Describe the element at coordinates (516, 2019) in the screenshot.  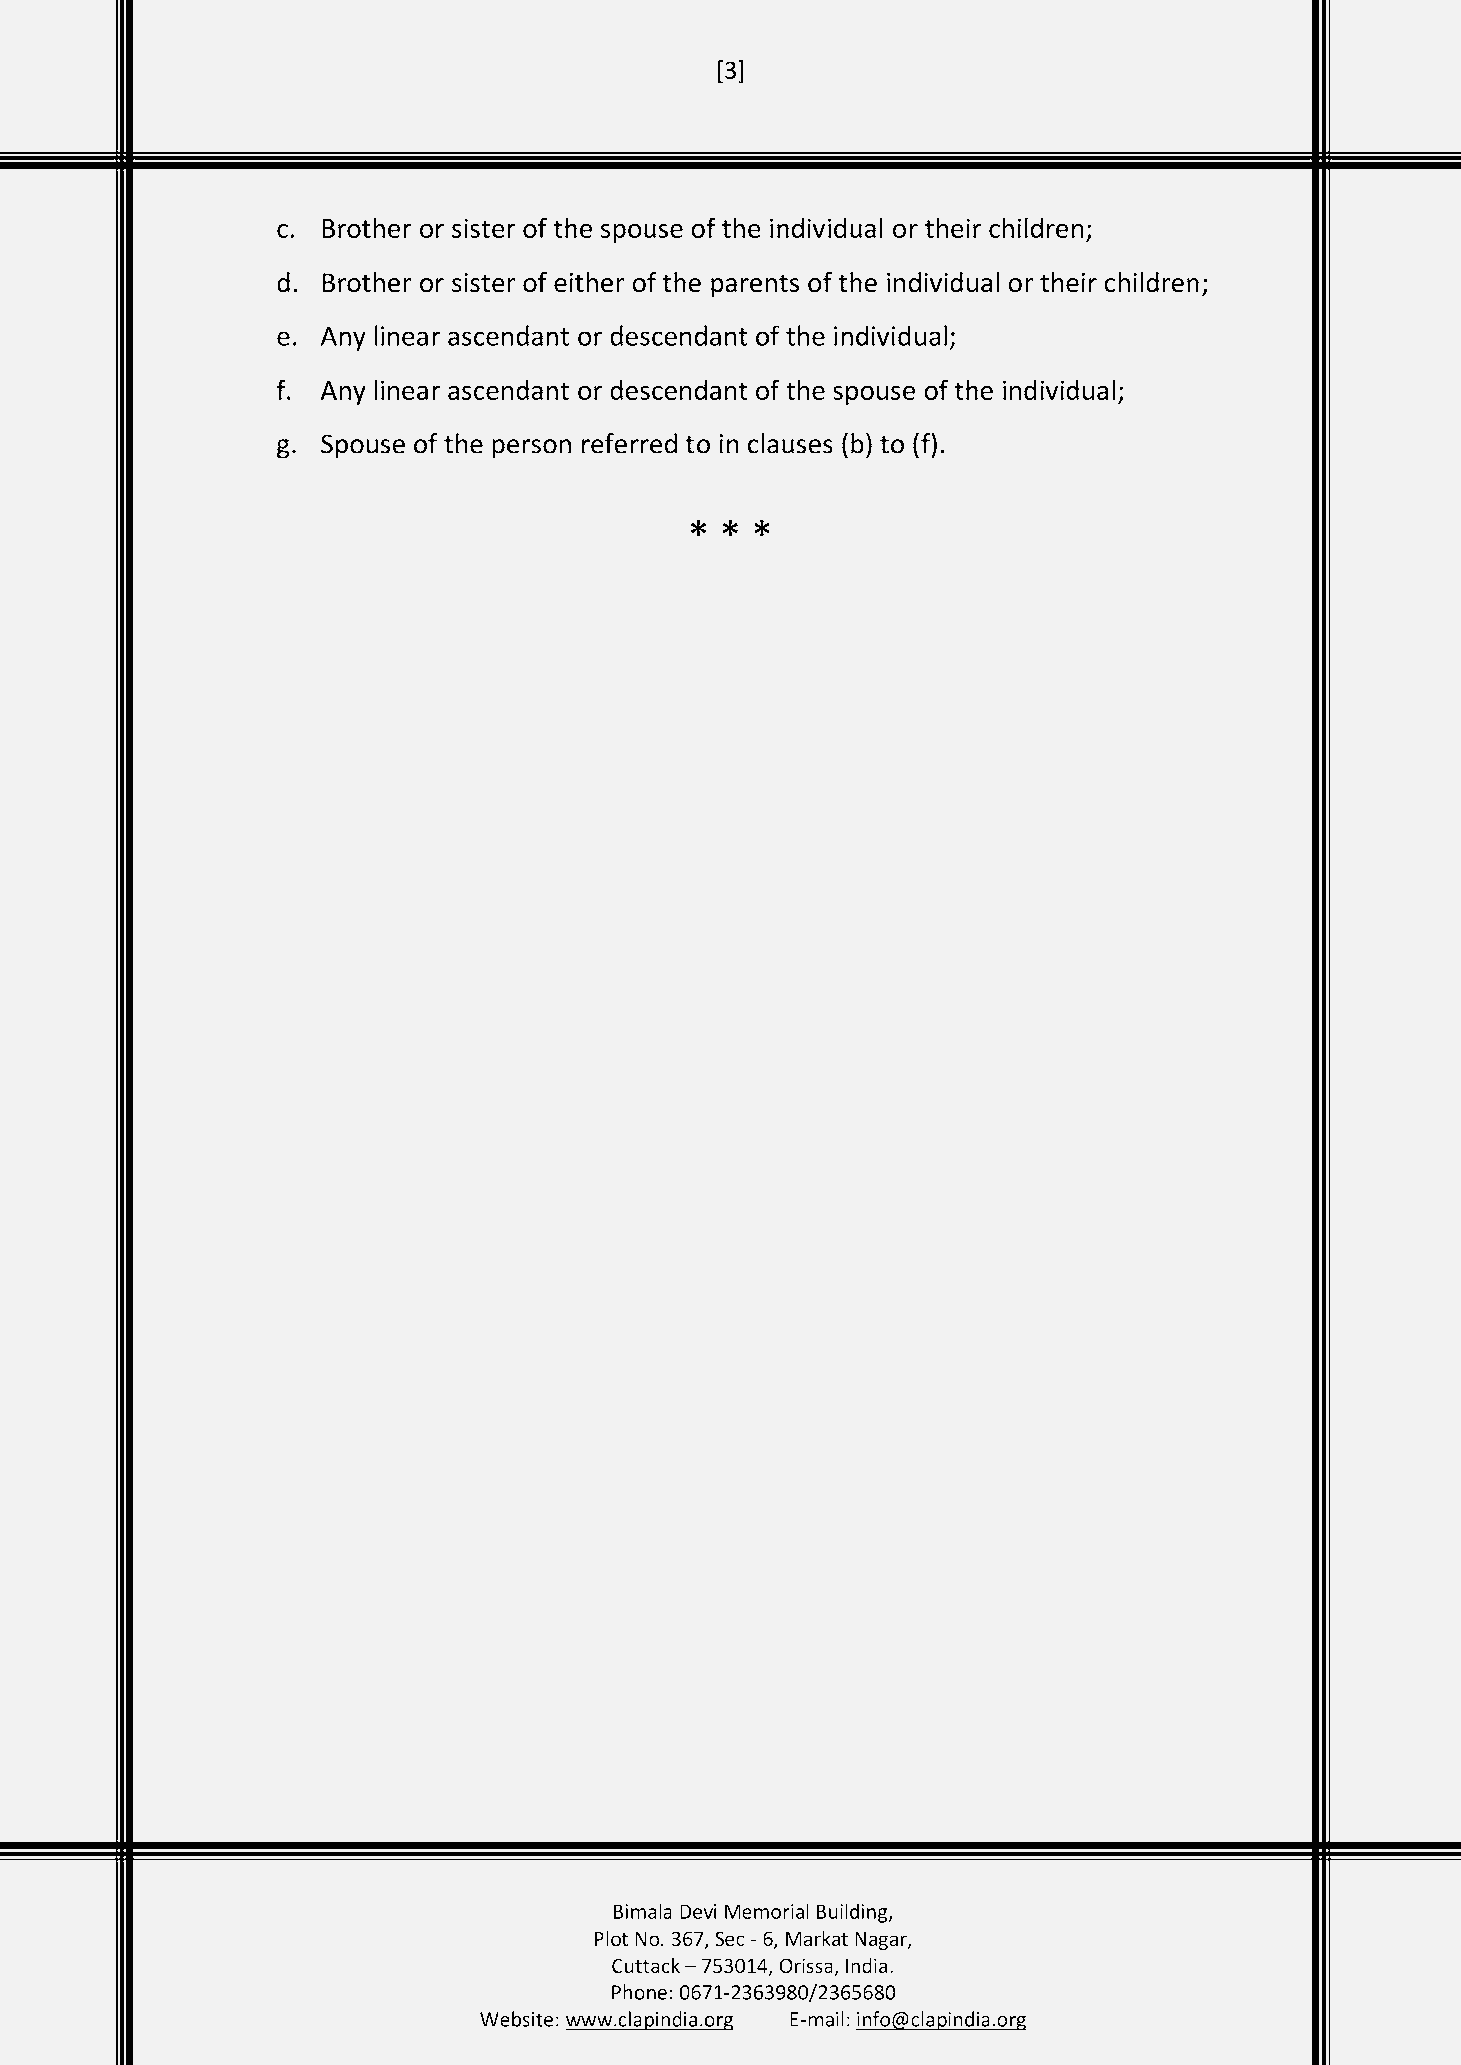
I see `Website` at that location.
